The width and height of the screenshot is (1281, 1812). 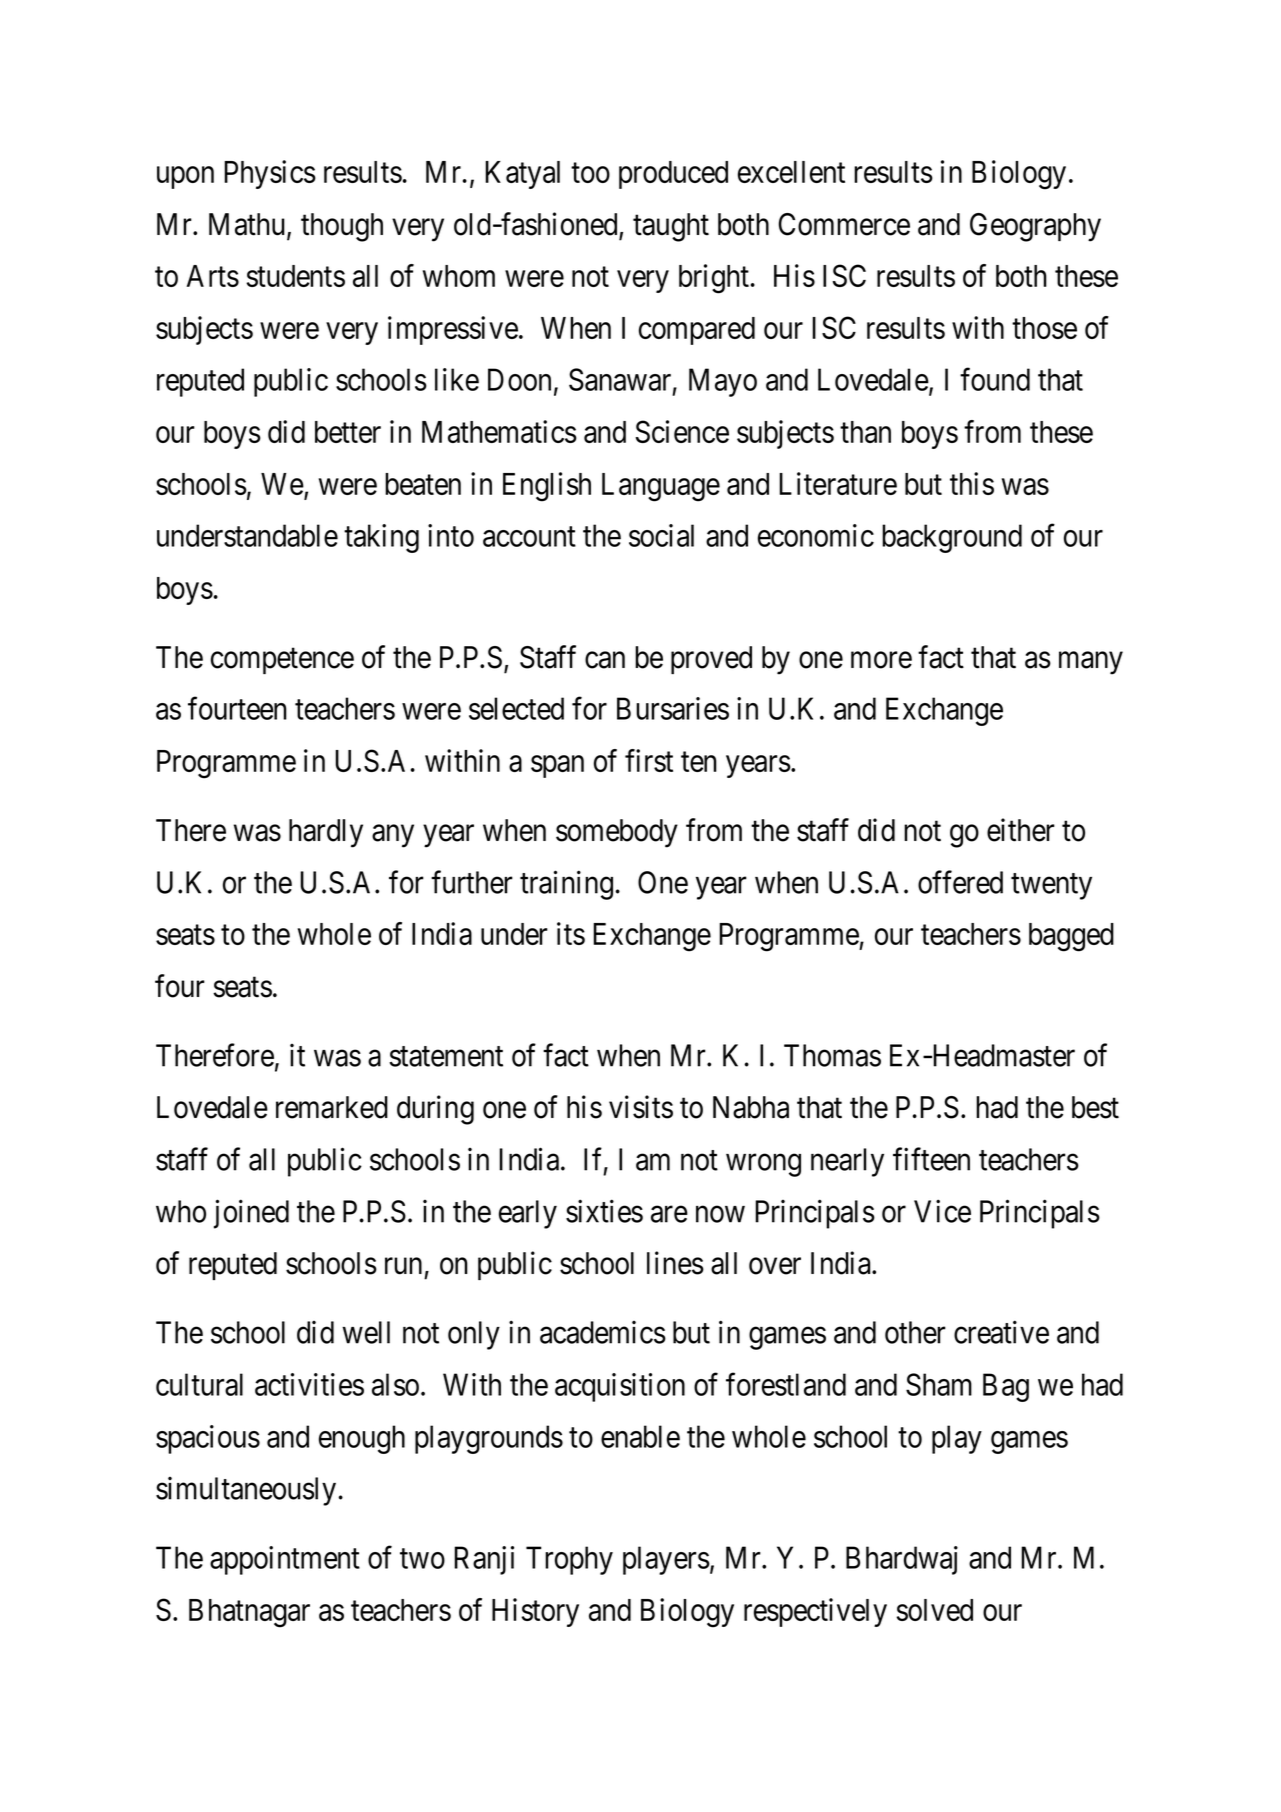 What do you see at coordinates (671, 227) in the screenshot?
I see `taught` at bounding box center [671, 227].
